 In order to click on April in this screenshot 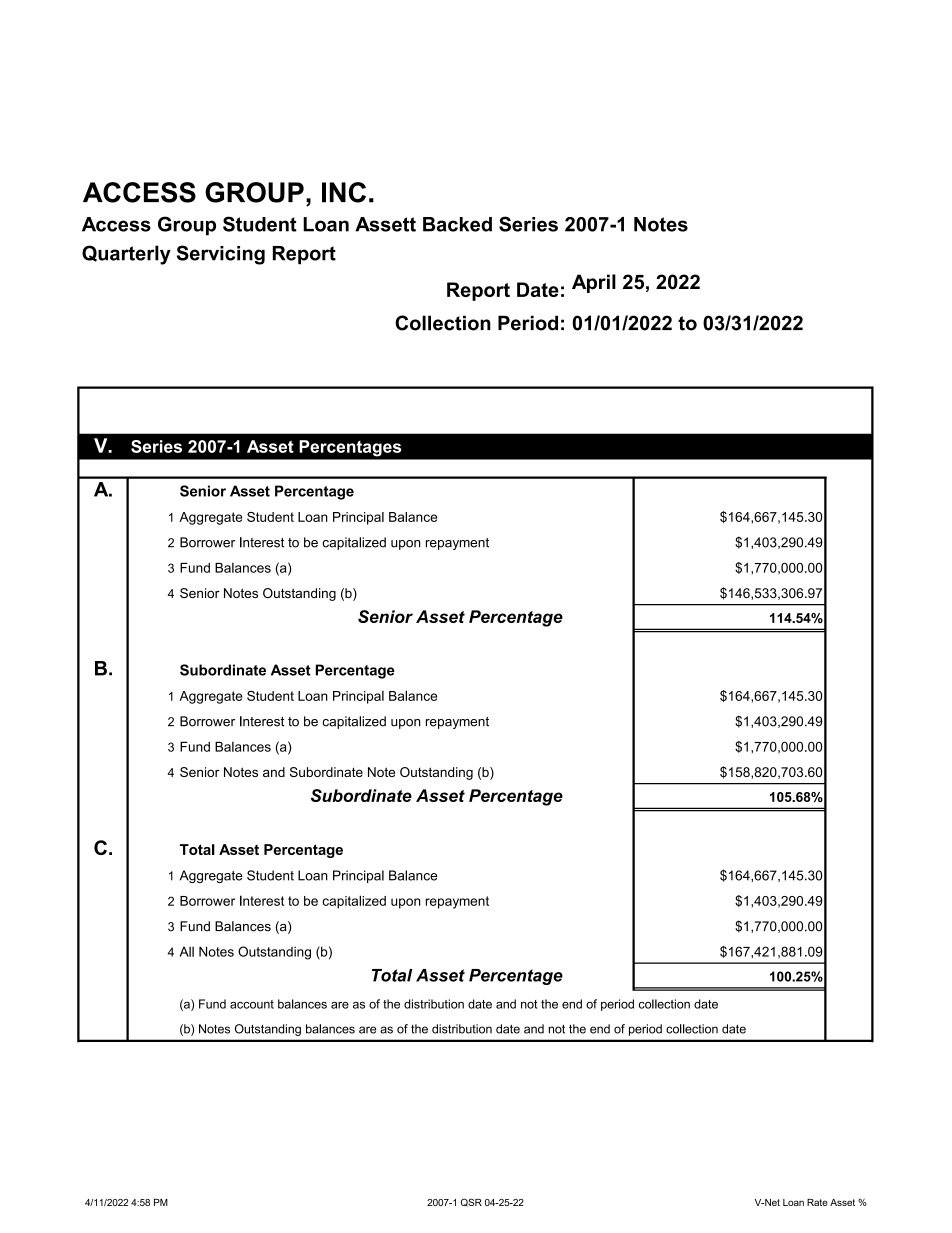, I will do `click(594, 283)`.
